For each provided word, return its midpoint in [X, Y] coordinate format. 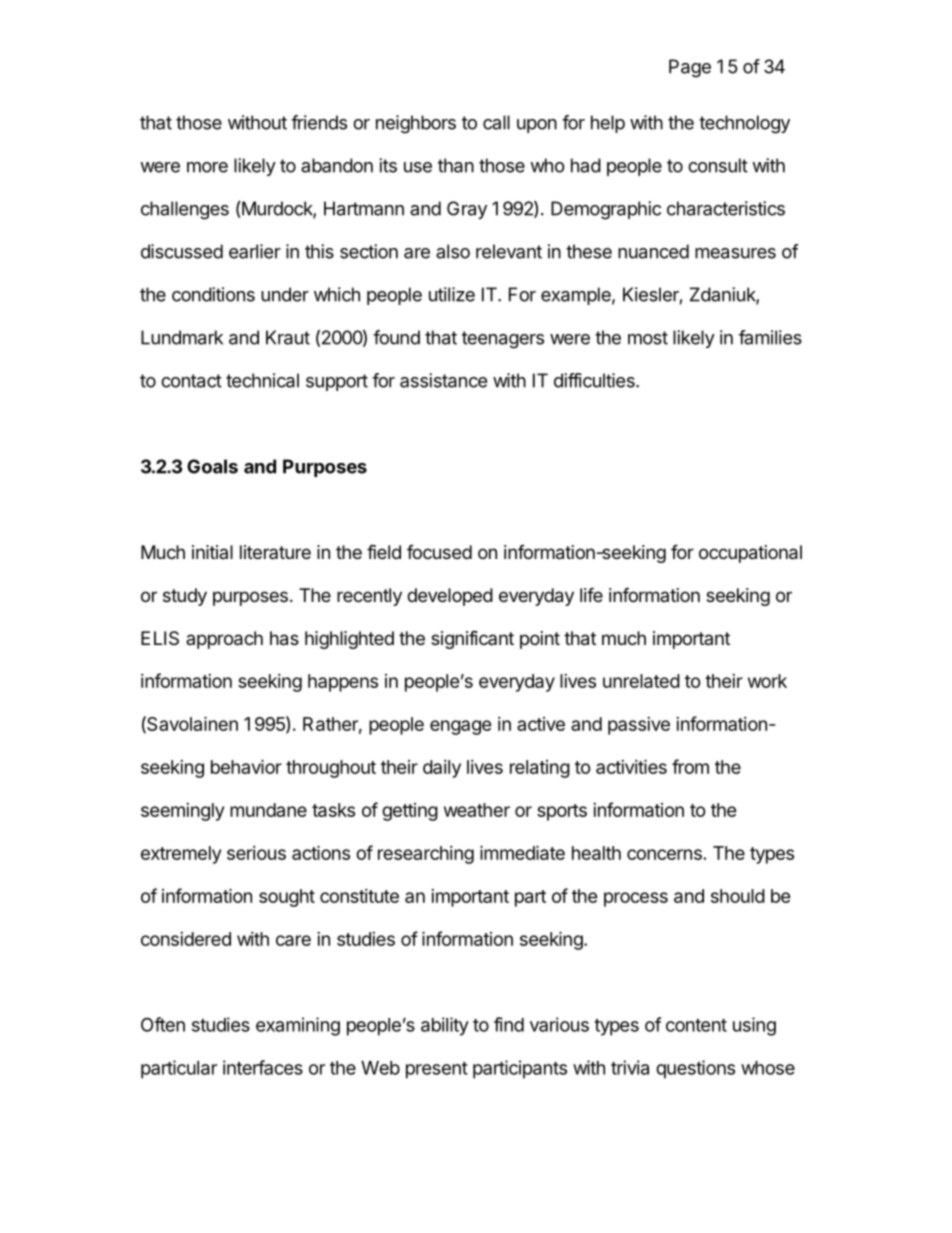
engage [461, 727]
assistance [443, 380]
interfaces [263, 1067]
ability [445, 1026]
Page [690, 68]
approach [224, 640]
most [648, 338]
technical [262, 380]
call [496, 122]
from [690, 766]
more [207, 167]
